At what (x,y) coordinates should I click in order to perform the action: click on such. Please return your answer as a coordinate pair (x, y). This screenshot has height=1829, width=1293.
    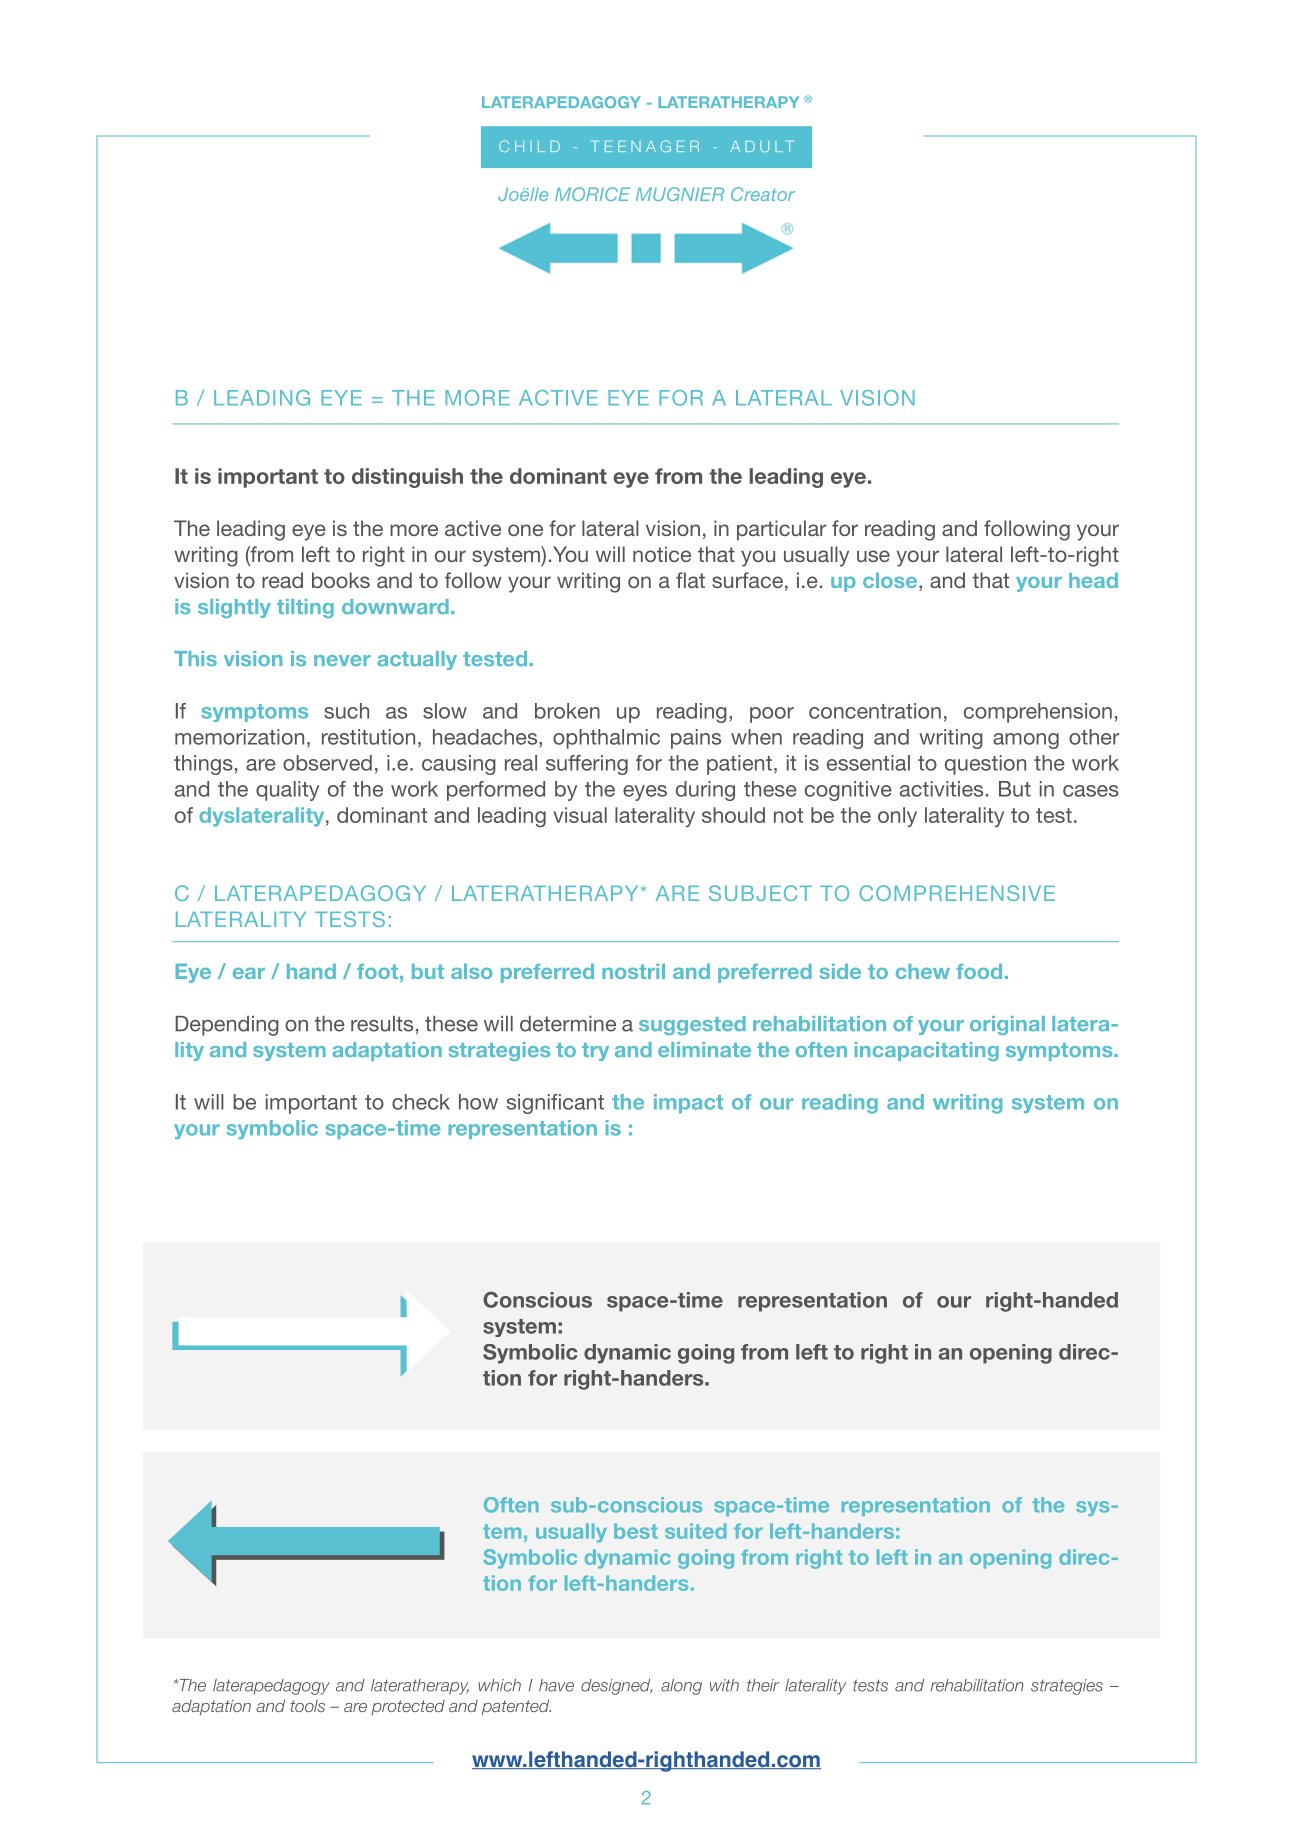
    Looking at the image, I should click on (346, 711).
